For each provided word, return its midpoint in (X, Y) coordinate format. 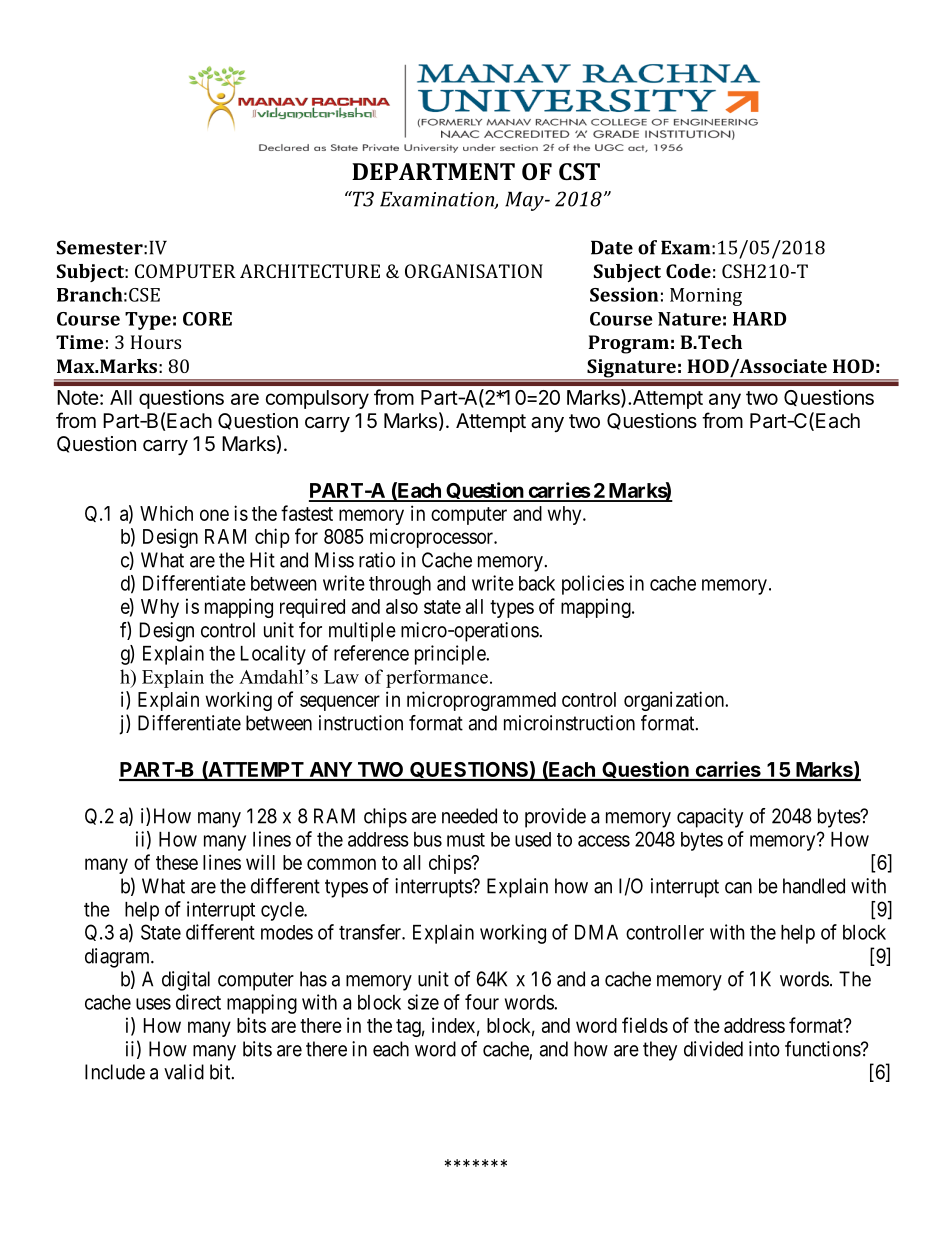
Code (688, 271)
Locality (273, 655)
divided (713, 1049)
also (402, 606)
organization (675, 701)
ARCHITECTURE (310, 271)
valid (184, 1072)
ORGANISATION (474, 271)
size (423, 1002)
